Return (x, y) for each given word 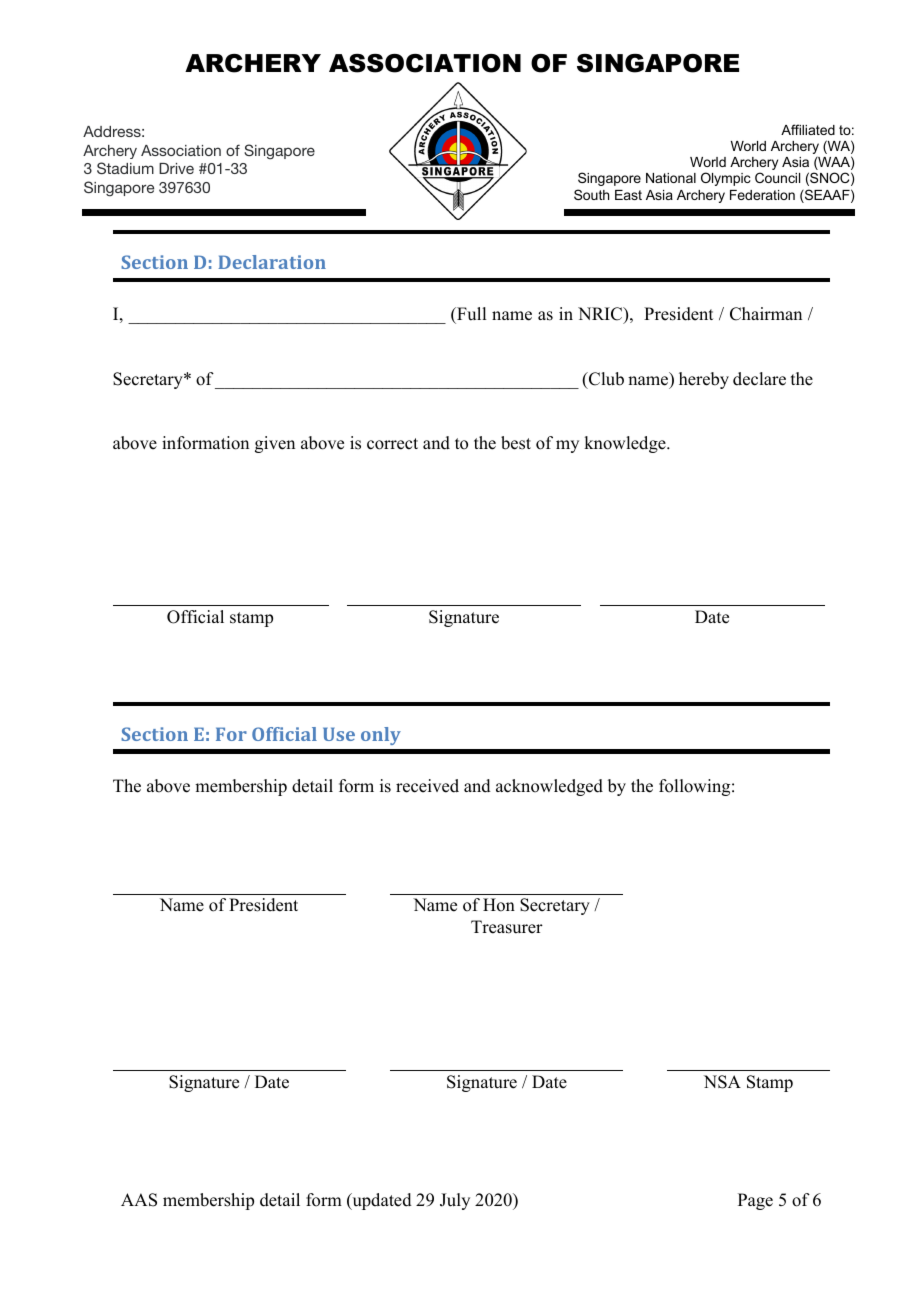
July (455, 1201)
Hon (499, 905)
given (275, 444)
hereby (704, 380)
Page (755, 1201)
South (591, 194)
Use (339, 734)
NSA (722, 1082)
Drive (176, 168)
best (516, 443)
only (381, 736)
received (427, 786)
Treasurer (507, 927)
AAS (139, 1200)
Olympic (726, 179)
